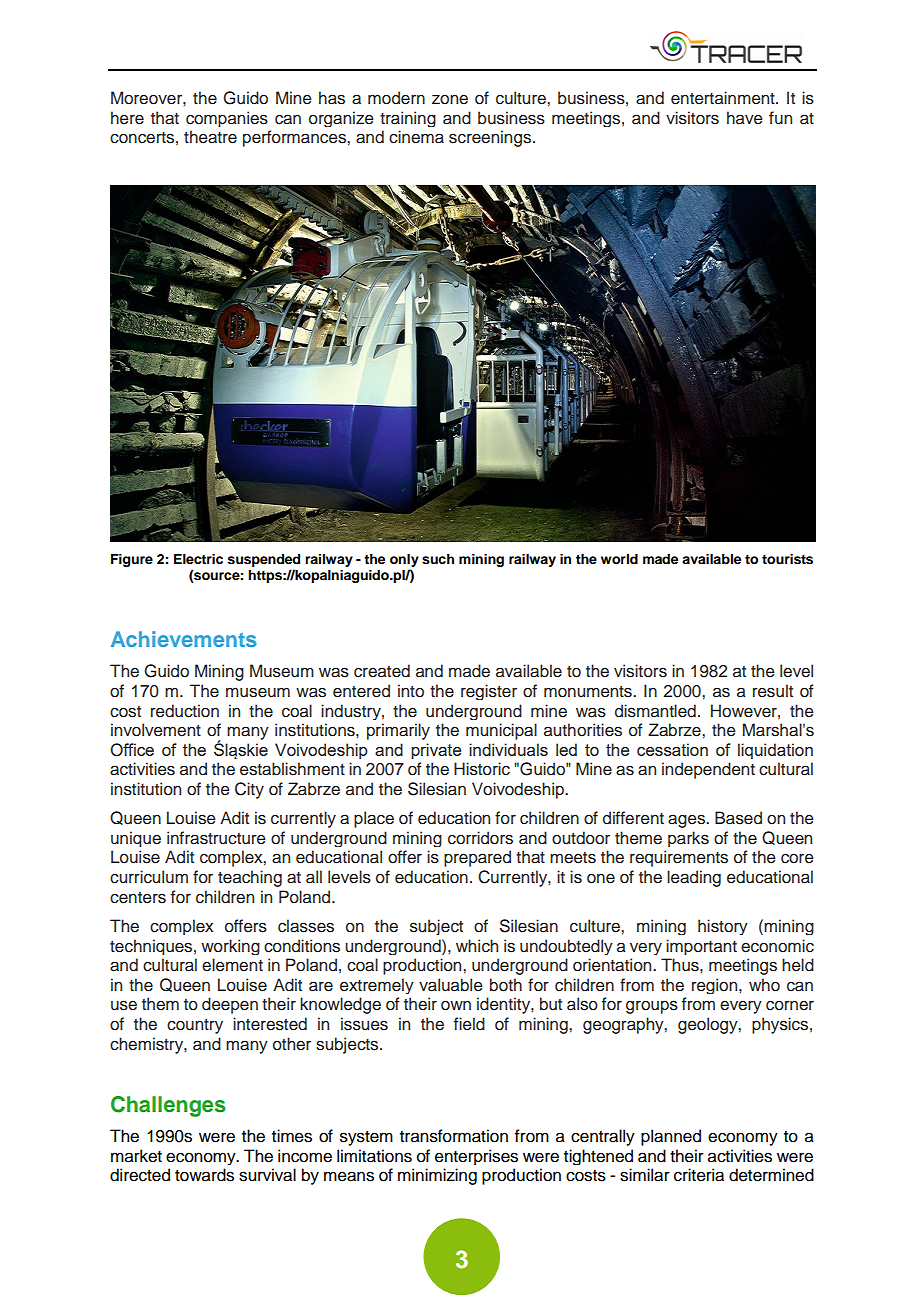 The width and height of the screenshot is (924, 1308). Describe the element at coordinates (699, 1175) in the screenshot. I see `criteria` at that location.
